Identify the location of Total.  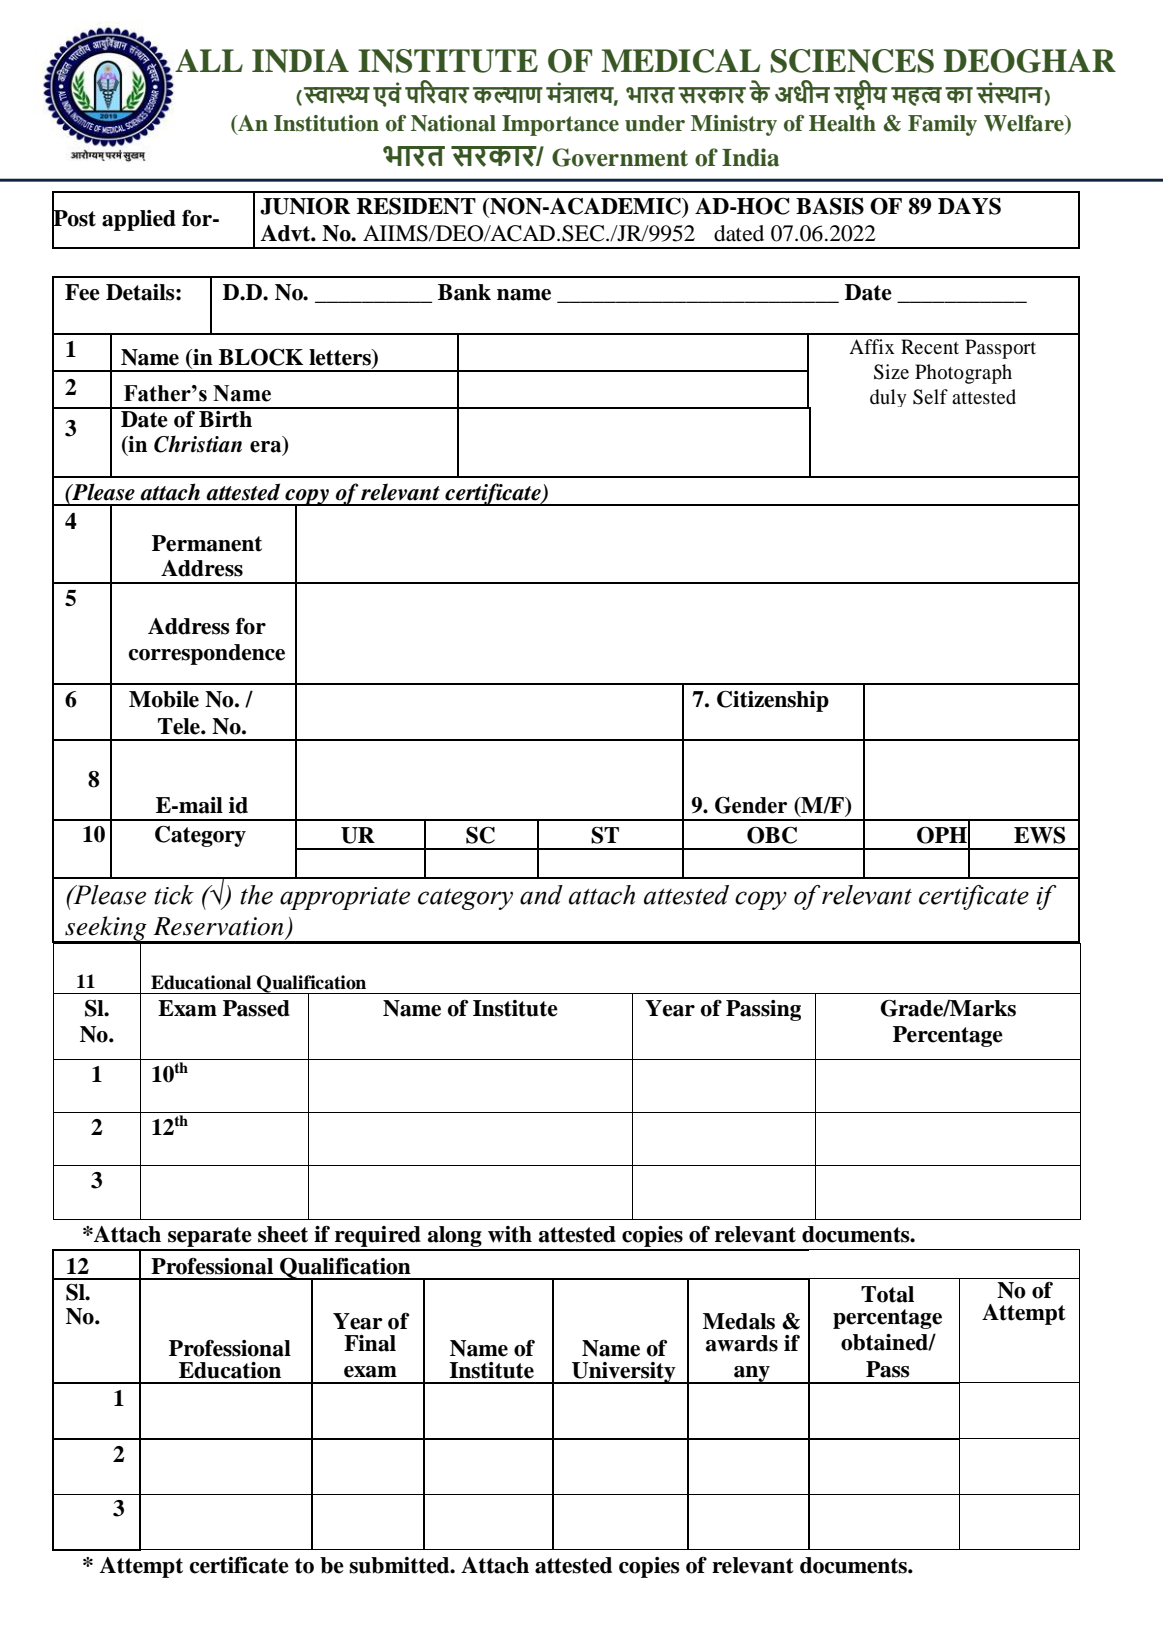
(887, 1294).
